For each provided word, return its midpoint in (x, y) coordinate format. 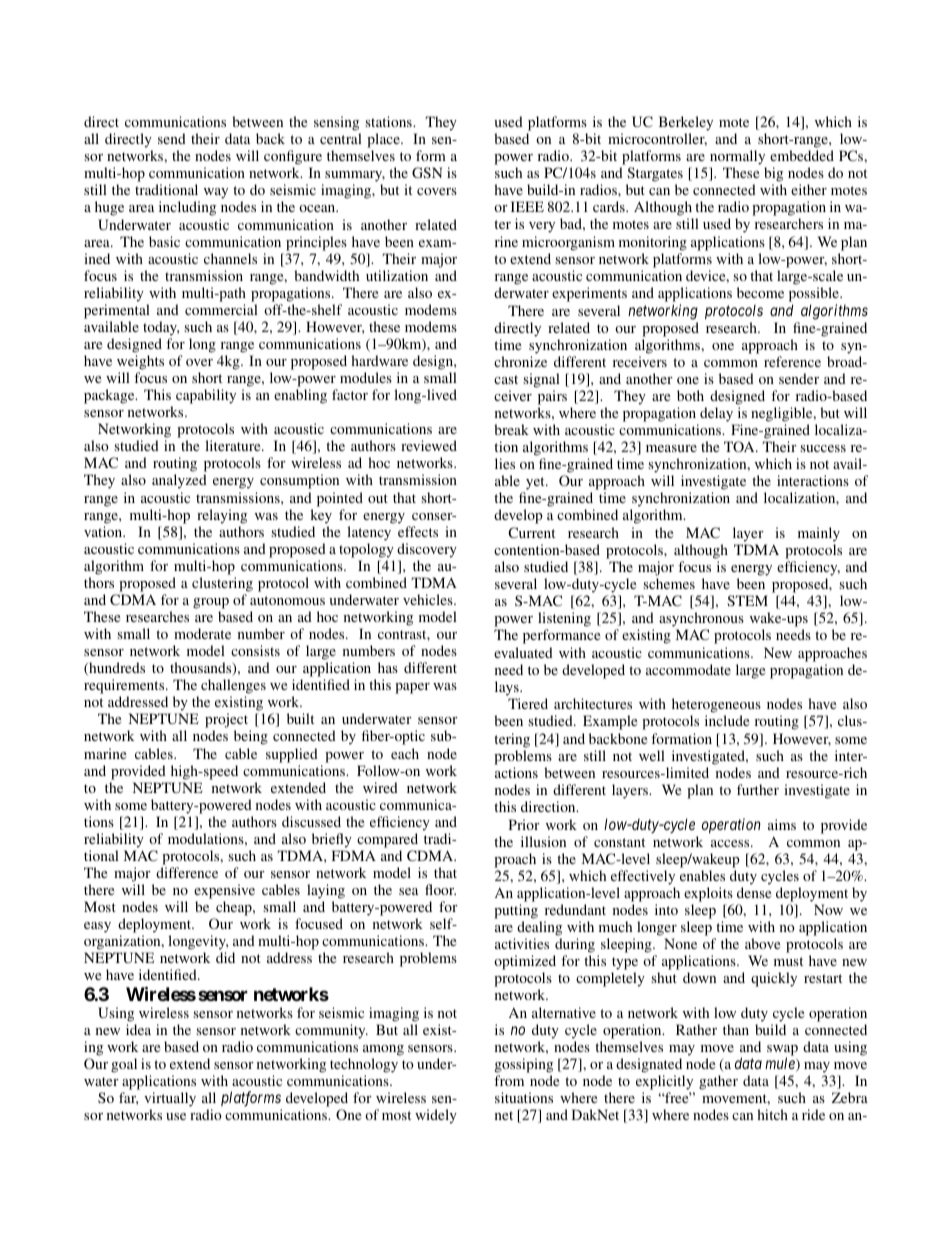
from (509, 1080)
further (758, 789)
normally (738, 159)
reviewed (429, 445)
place (384, 140)
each (405, 753)
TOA (740, 446)
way (216, 193)
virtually (170, 1101)
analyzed (179, 481)
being (251, 737)
